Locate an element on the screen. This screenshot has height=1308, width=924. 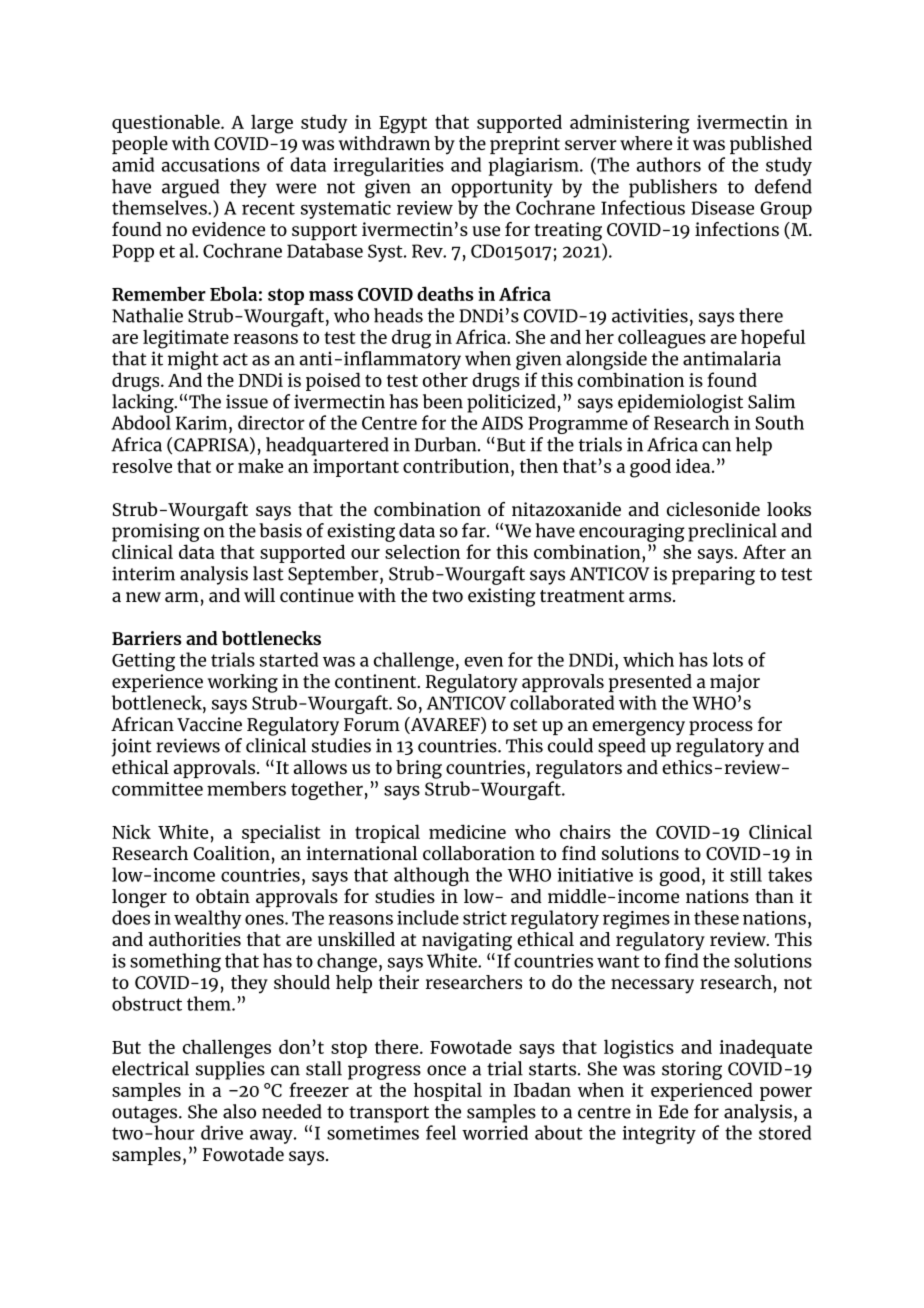
lots is located at coordinates (728, 659).
